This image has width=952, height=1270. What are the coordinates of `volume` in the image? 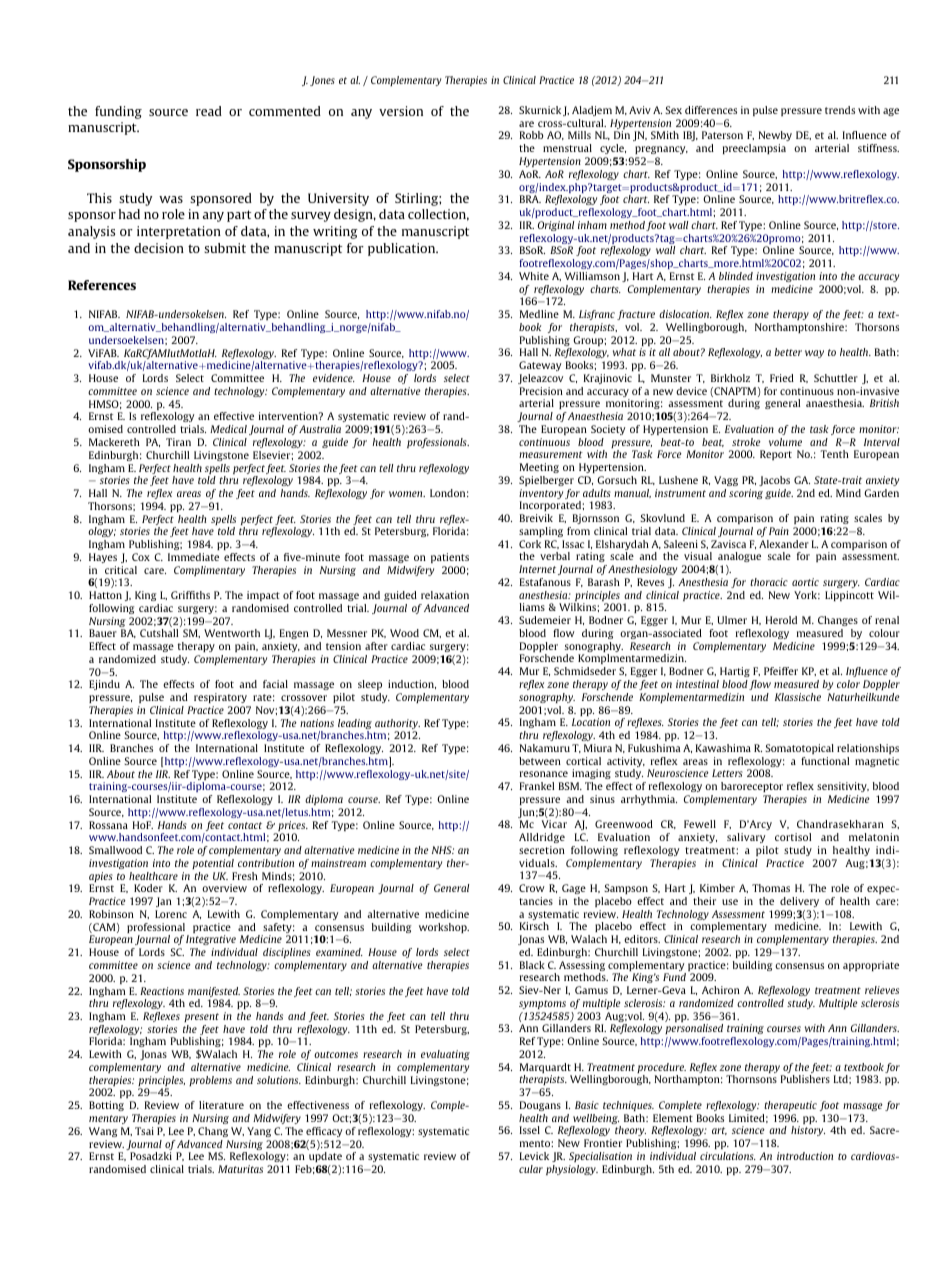 It's located at (785, 442).
